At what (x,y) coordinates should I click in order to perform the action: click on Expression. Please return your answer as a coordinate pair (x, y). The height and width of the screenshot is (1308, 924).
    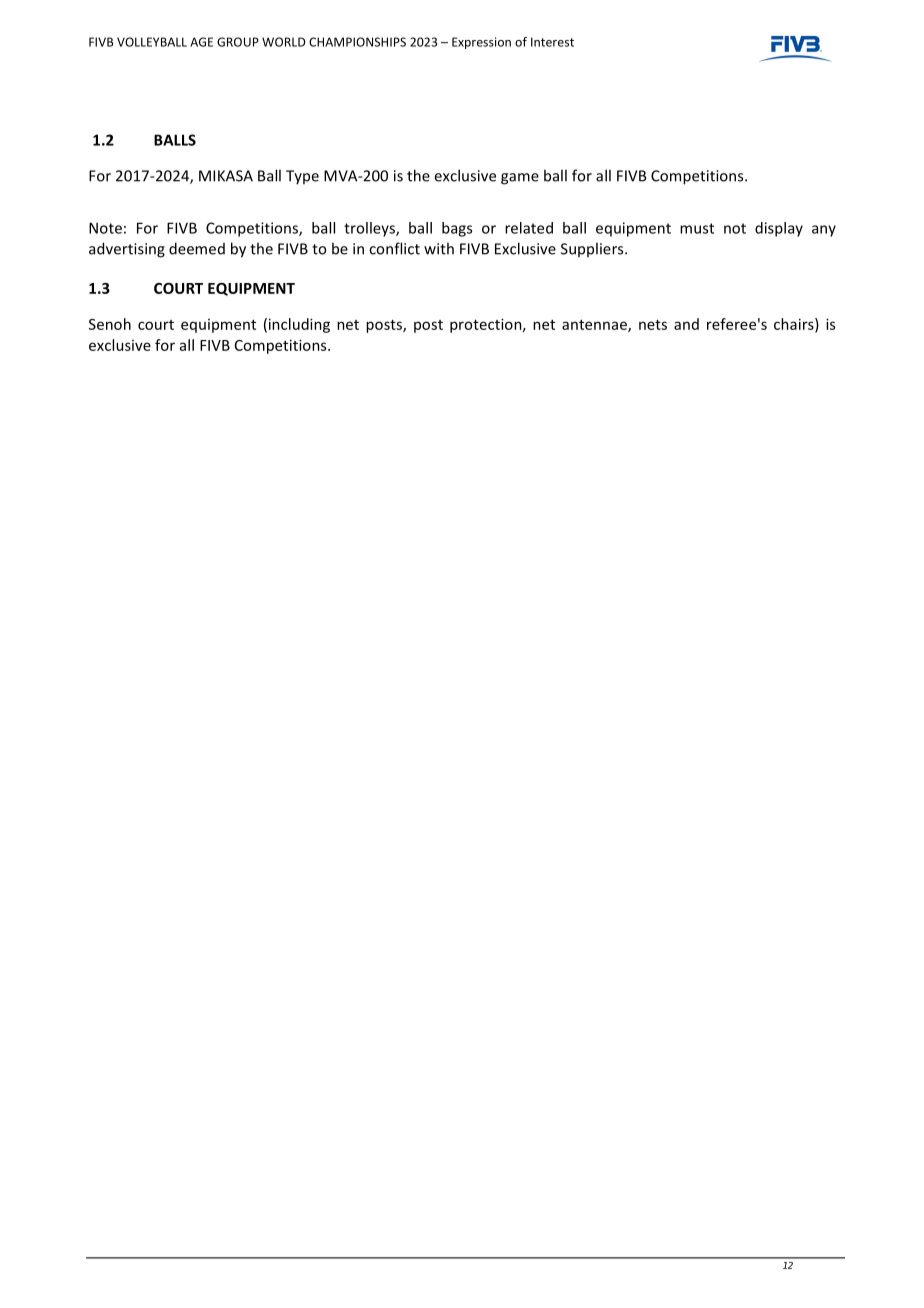
    Looking at the image, I should click on (481, 43).
